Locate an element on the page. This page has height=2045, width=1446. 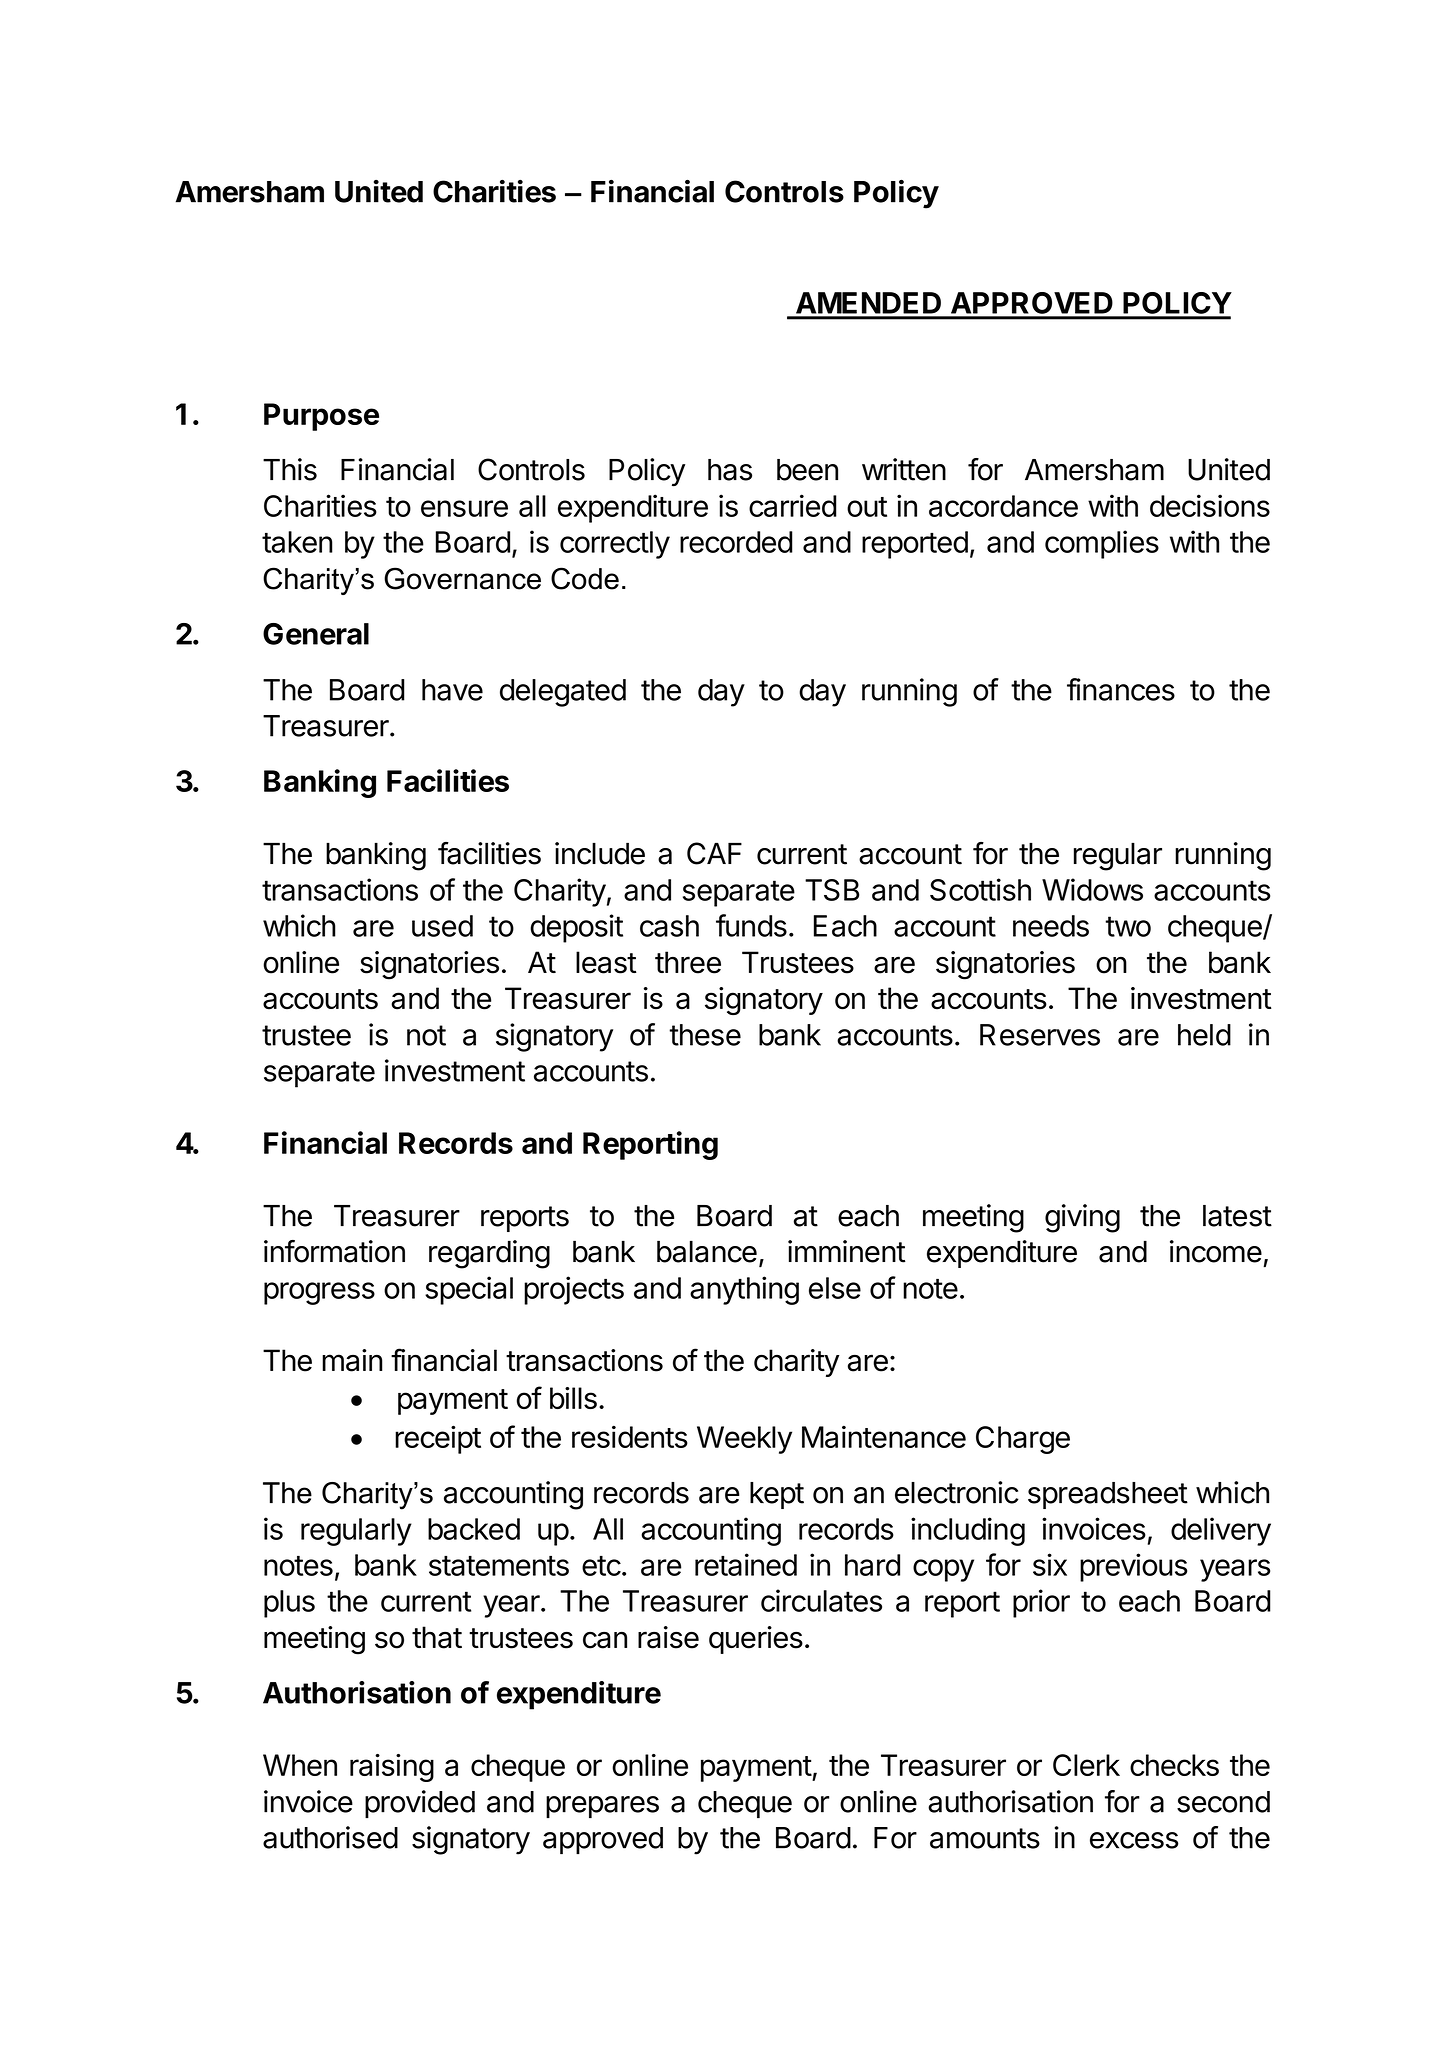
has is located at coordinates (730, 470).
